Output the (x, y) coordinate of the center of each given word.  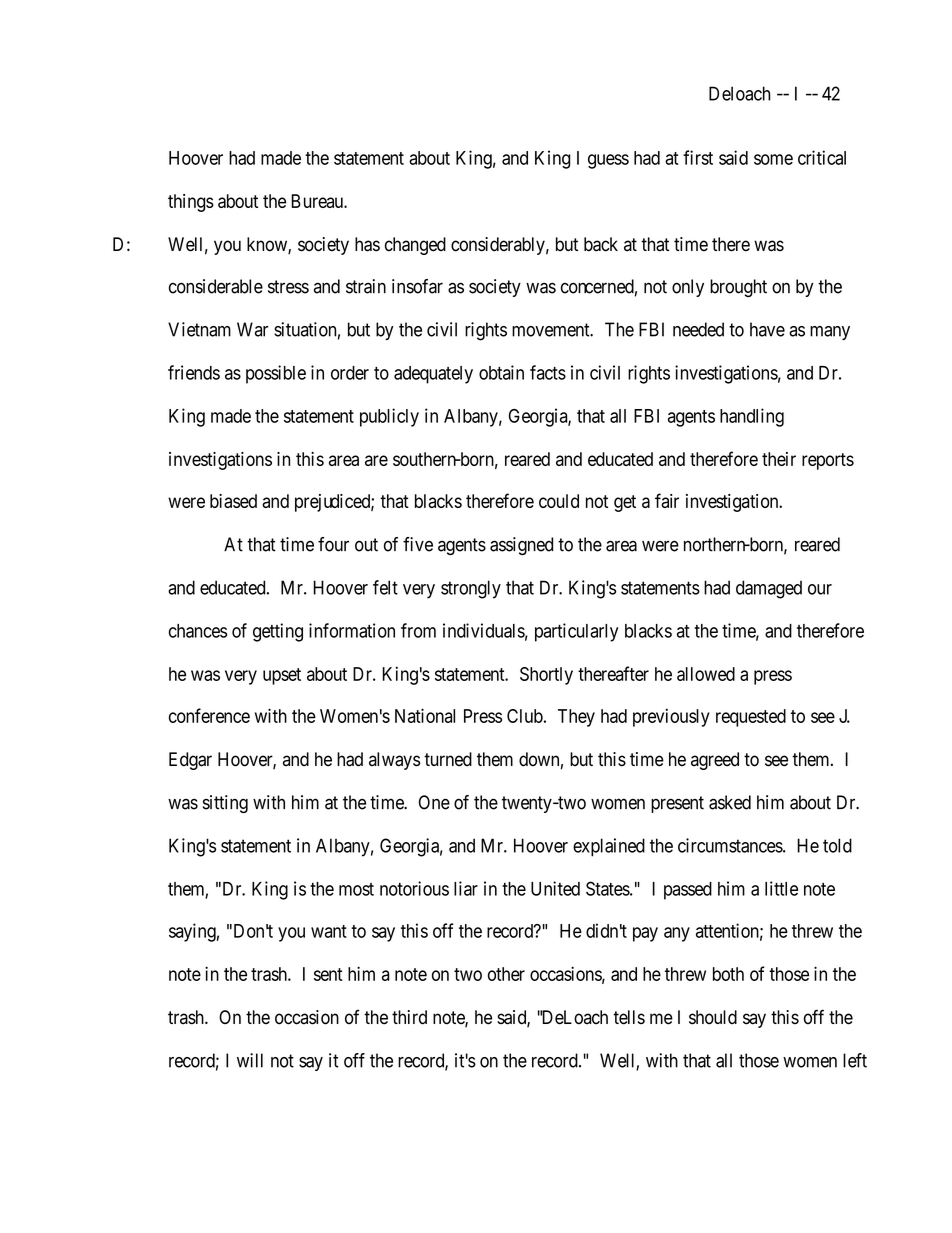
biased (233, 501)
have (767, 329)
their (779, 459)
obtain (501, 372)
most (356, 889)
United (555, 888)
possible (276, 374)
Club (525, 716)
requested (751, 718)
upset (282, 676)
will (250, 1060)
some (773, 159)
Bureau (318, 201)
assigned (521, 546)
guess (608, 161)
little (781, 888)
